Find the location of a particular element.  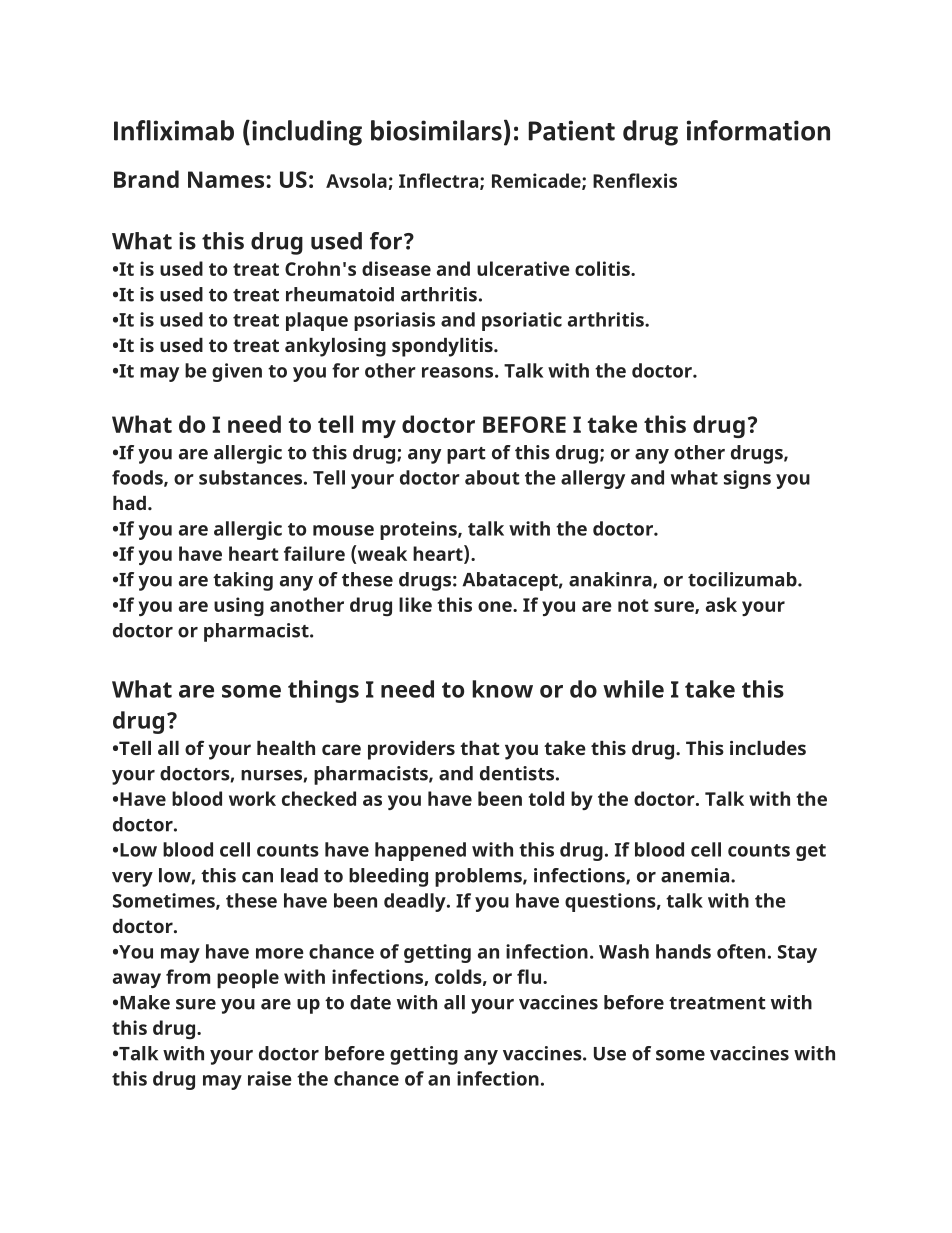

often is located at coordinates (741, 951).
